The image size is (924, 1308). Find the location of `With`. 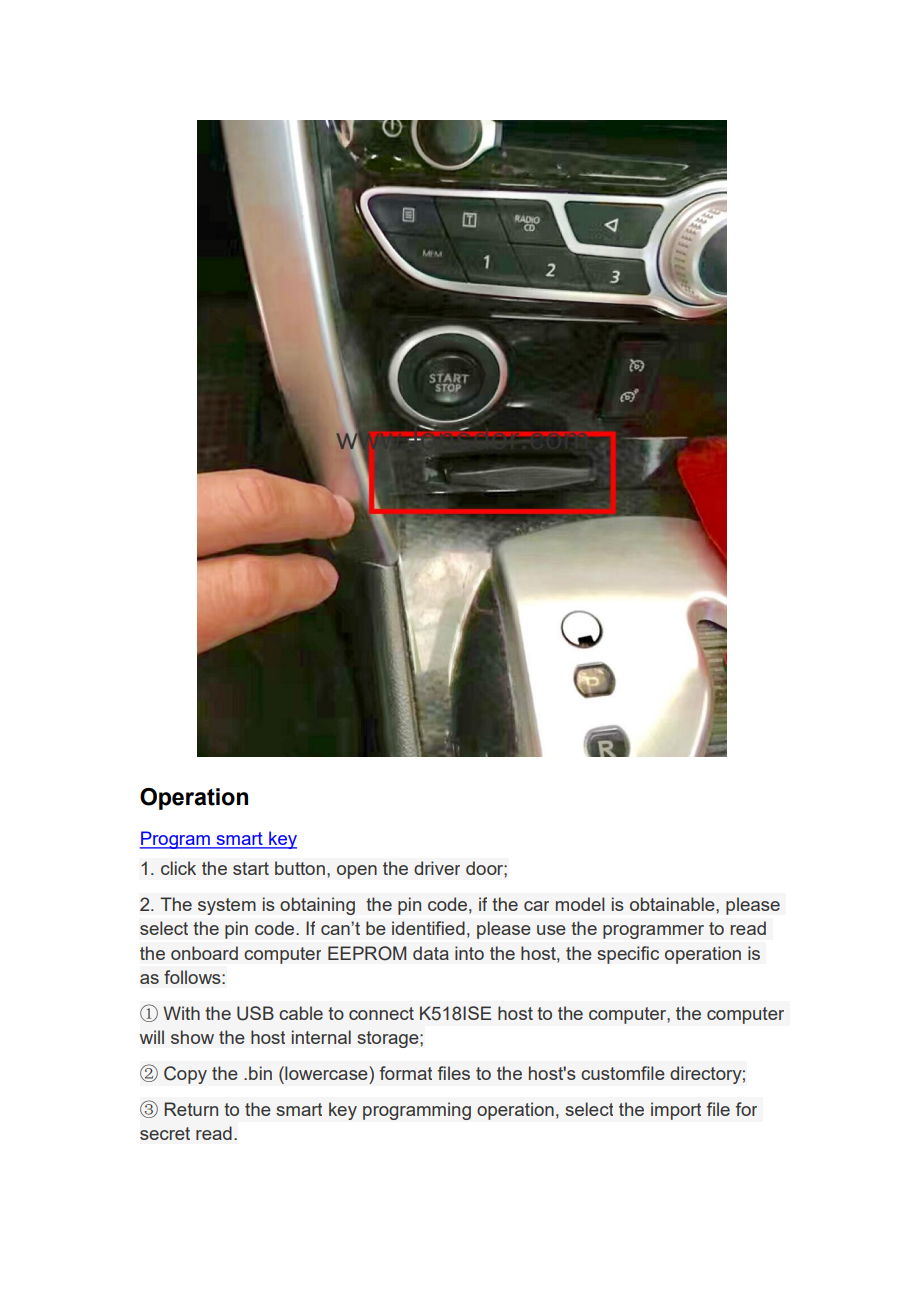

With is located at coordinates (181, 1013).
